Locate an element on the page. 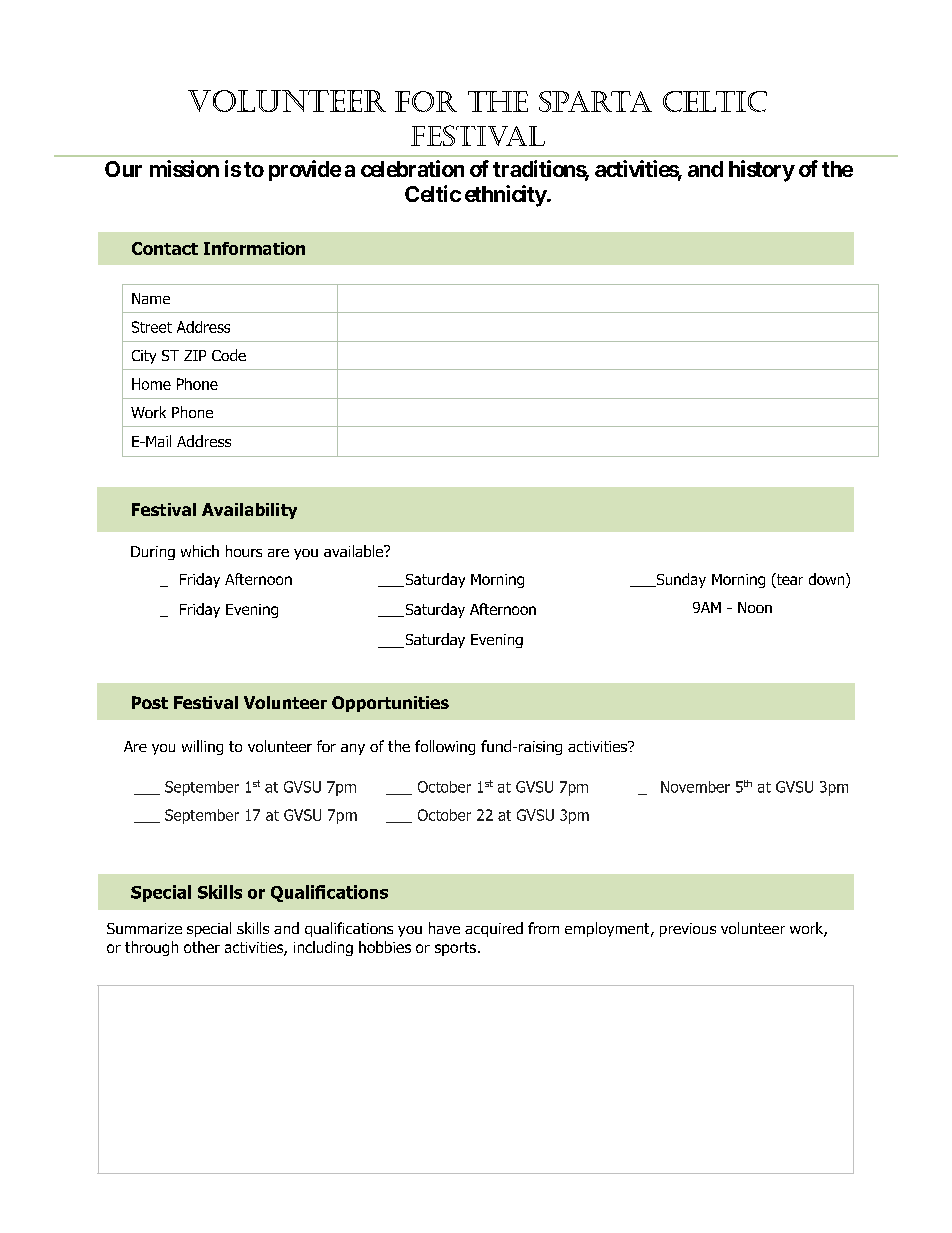 The image size is (952, 1233). history is located at coordinates (762, 171).
